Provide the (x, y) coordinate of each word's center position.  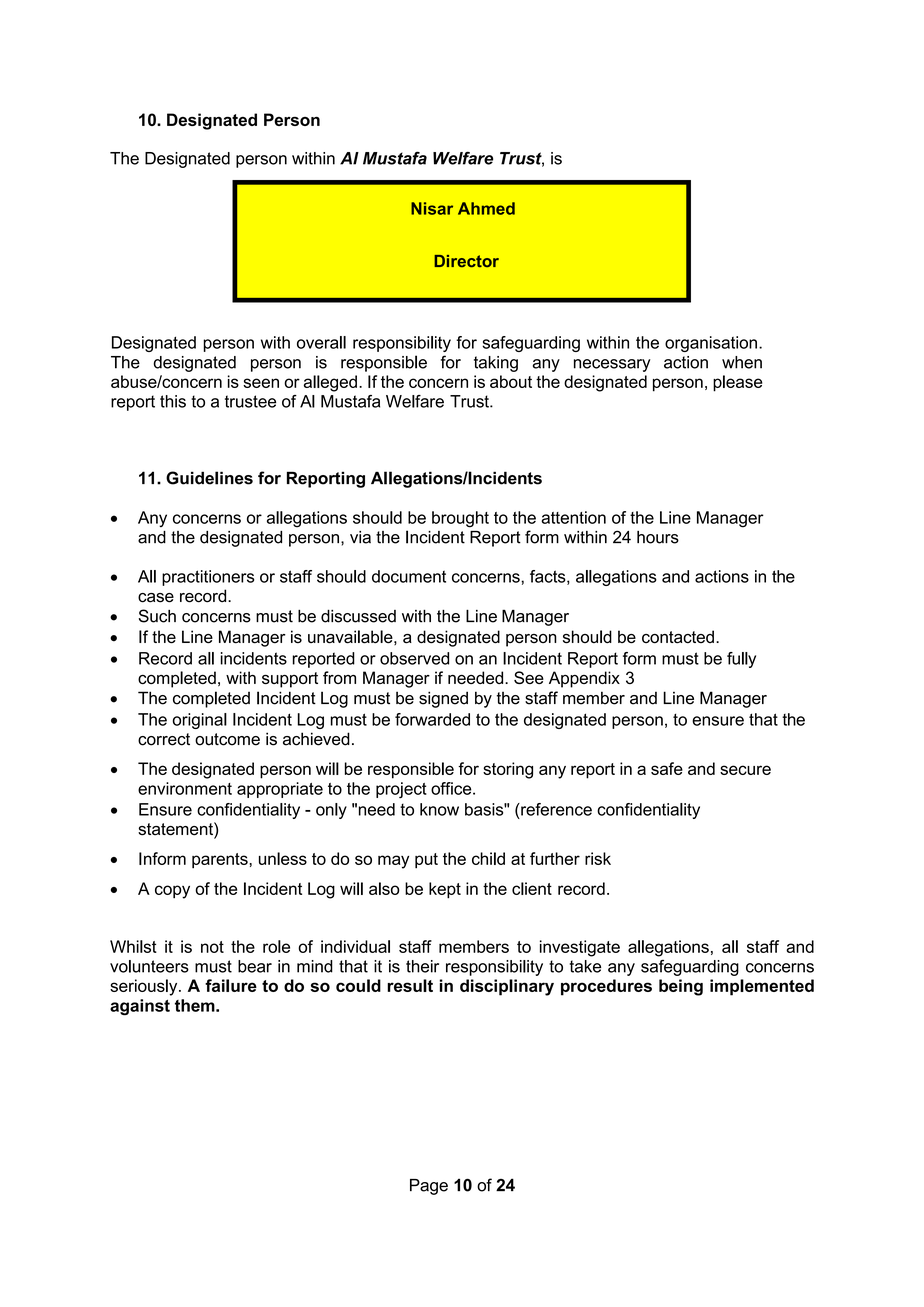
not (212, 947)
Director (466, 261)
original (200, 721)
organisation (711, 344)
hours (658, 537)
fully (741, 660)
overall (321, 342)
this (173, 401)
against (140, 1007)
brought (460, 519)
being (681, 987)
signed (443, 699)
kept (445, 890)
